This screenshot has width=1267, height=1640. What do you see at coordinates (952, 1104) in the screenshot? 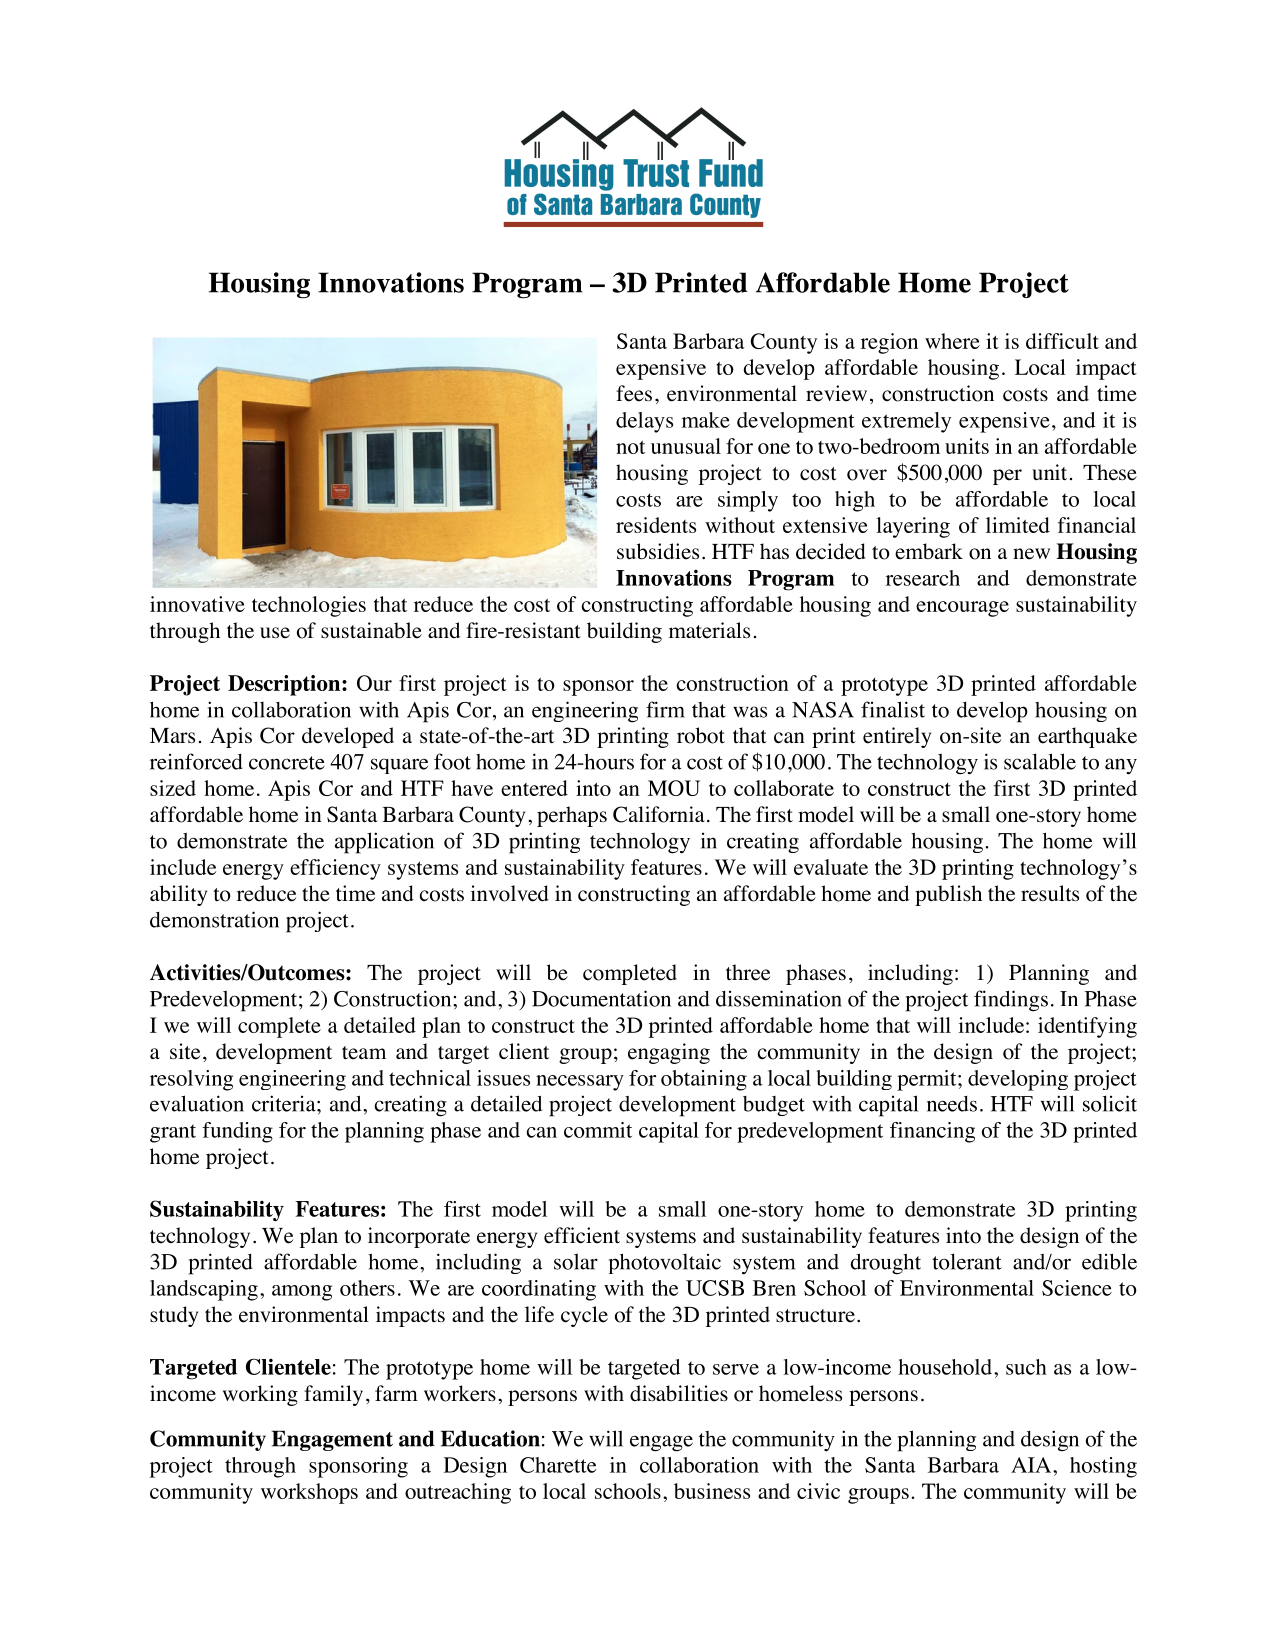
I see `needs` at bounding box center [952, 1104].
